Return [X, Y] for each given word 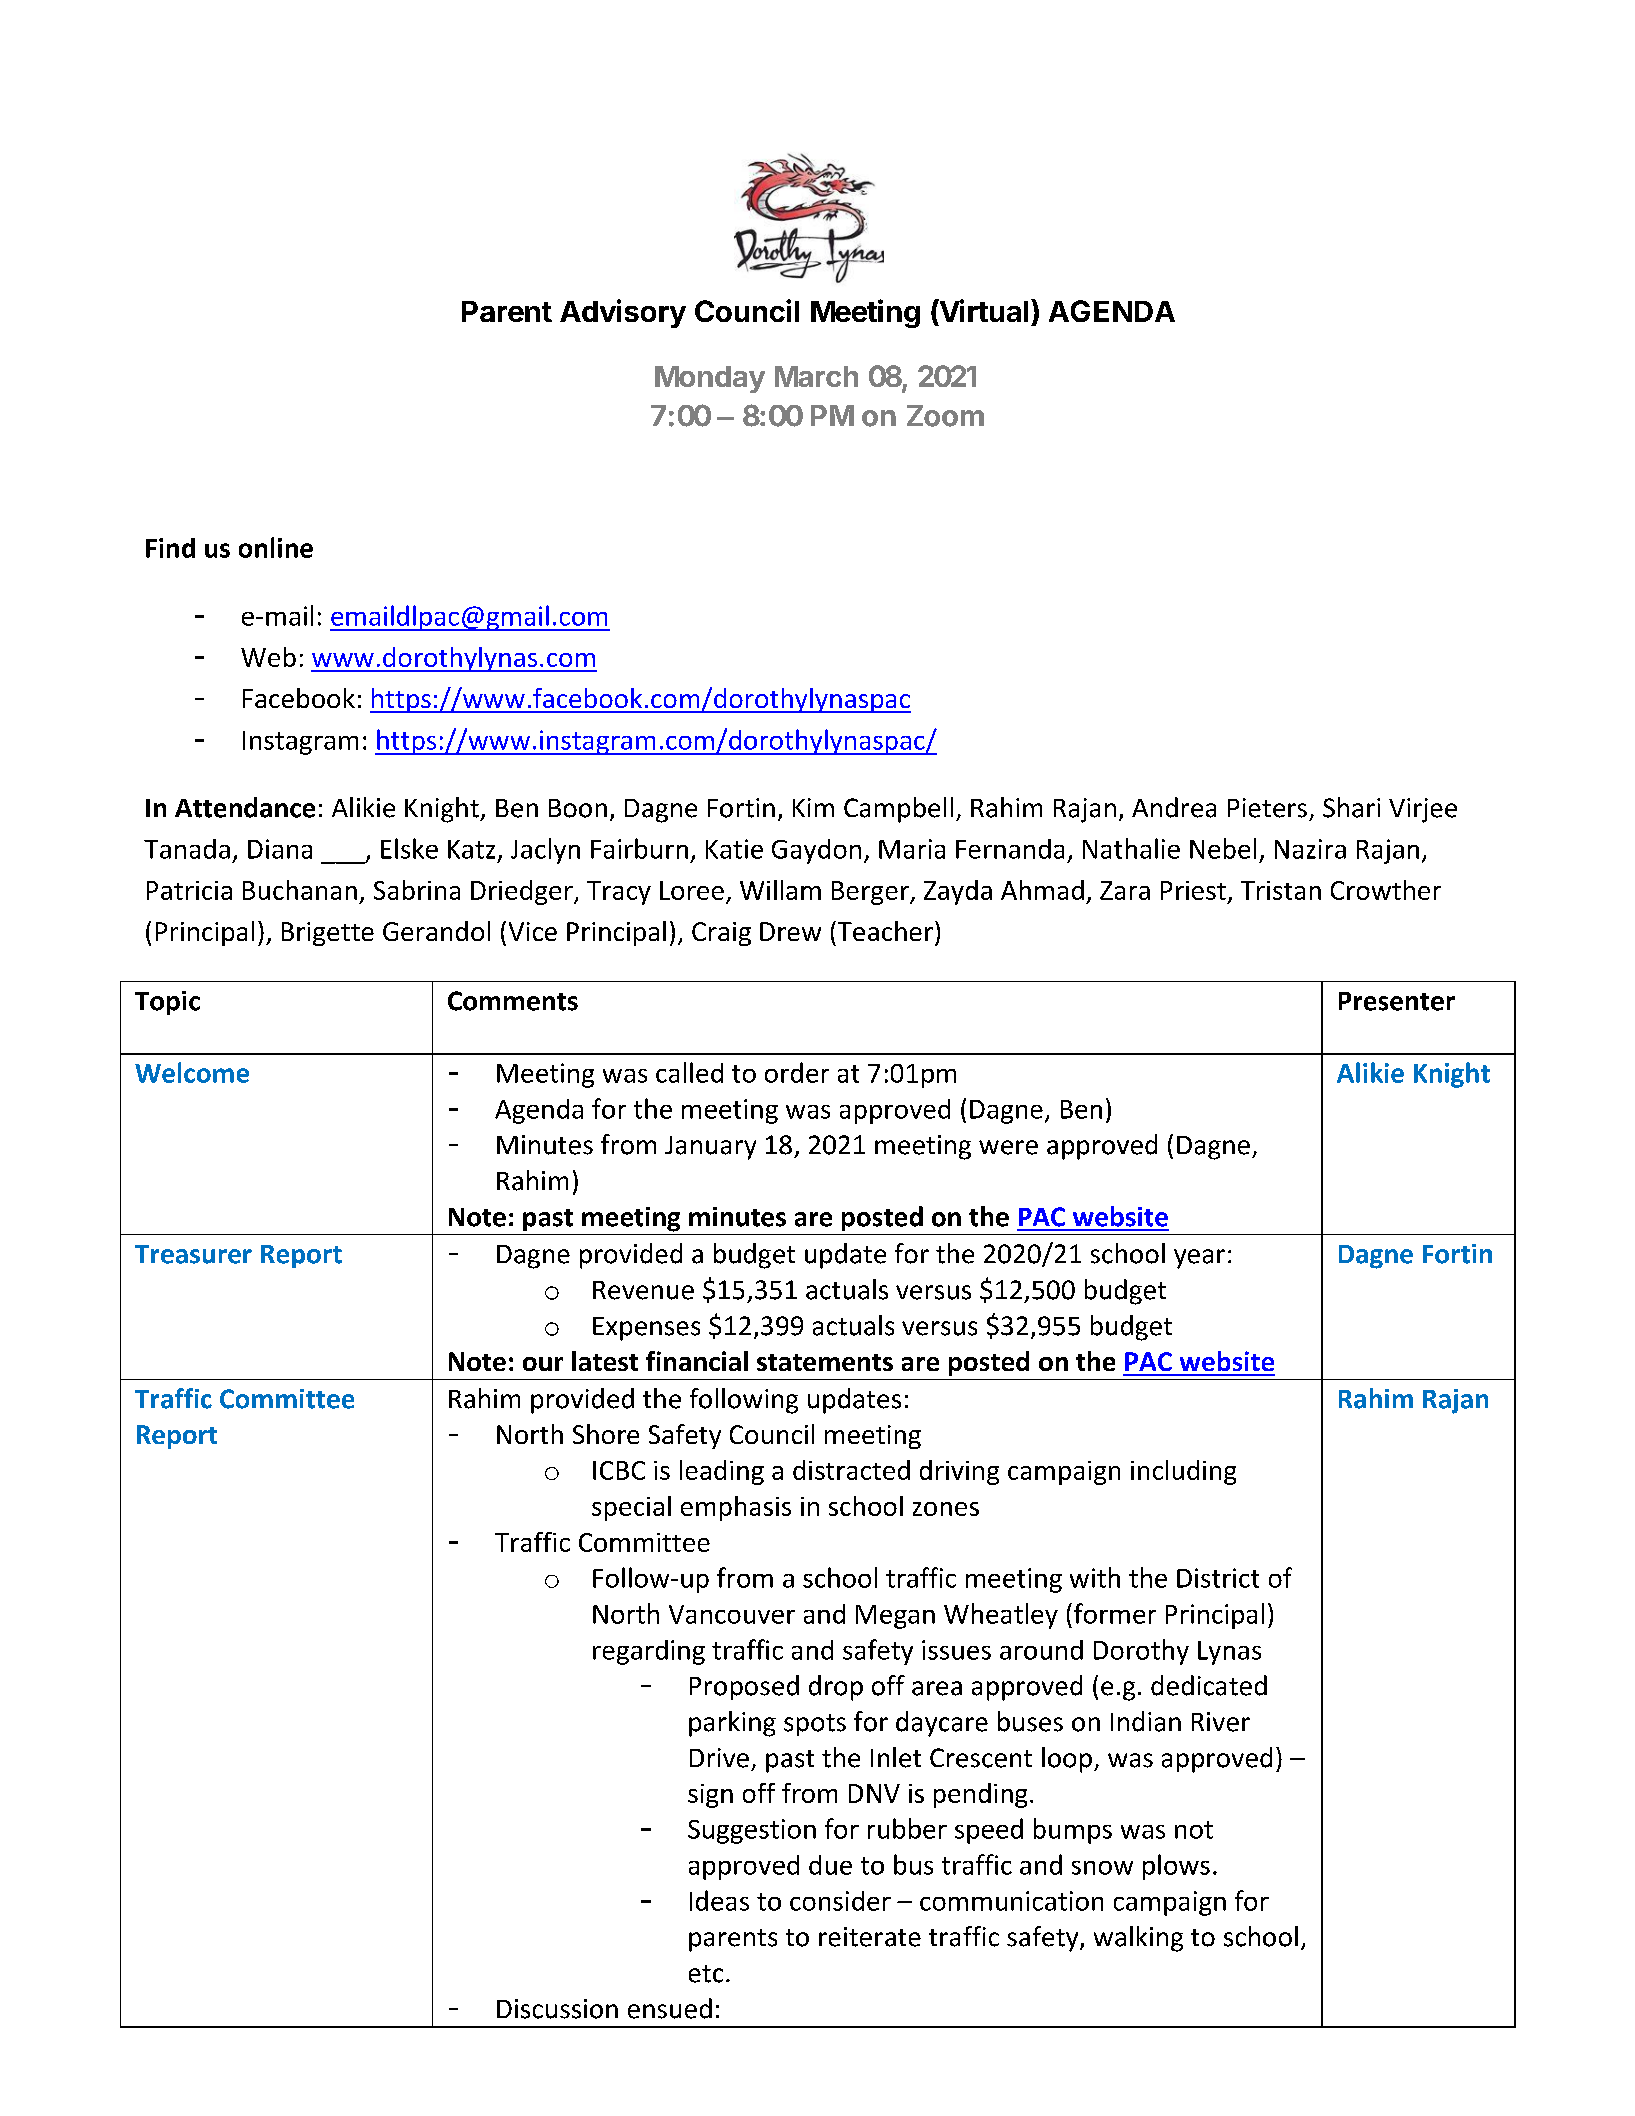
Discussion [557, 2009]
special [631, 1508]
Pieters [1267, 808]
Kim [813, 807]
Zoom [945, 416]
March [816, 376]
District [1218, 1578]
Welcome [192, 1072]
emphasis [736, 1508]
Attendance [245, 807]
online [276, 547]
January [710, 1148]
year [1199, 1259]
